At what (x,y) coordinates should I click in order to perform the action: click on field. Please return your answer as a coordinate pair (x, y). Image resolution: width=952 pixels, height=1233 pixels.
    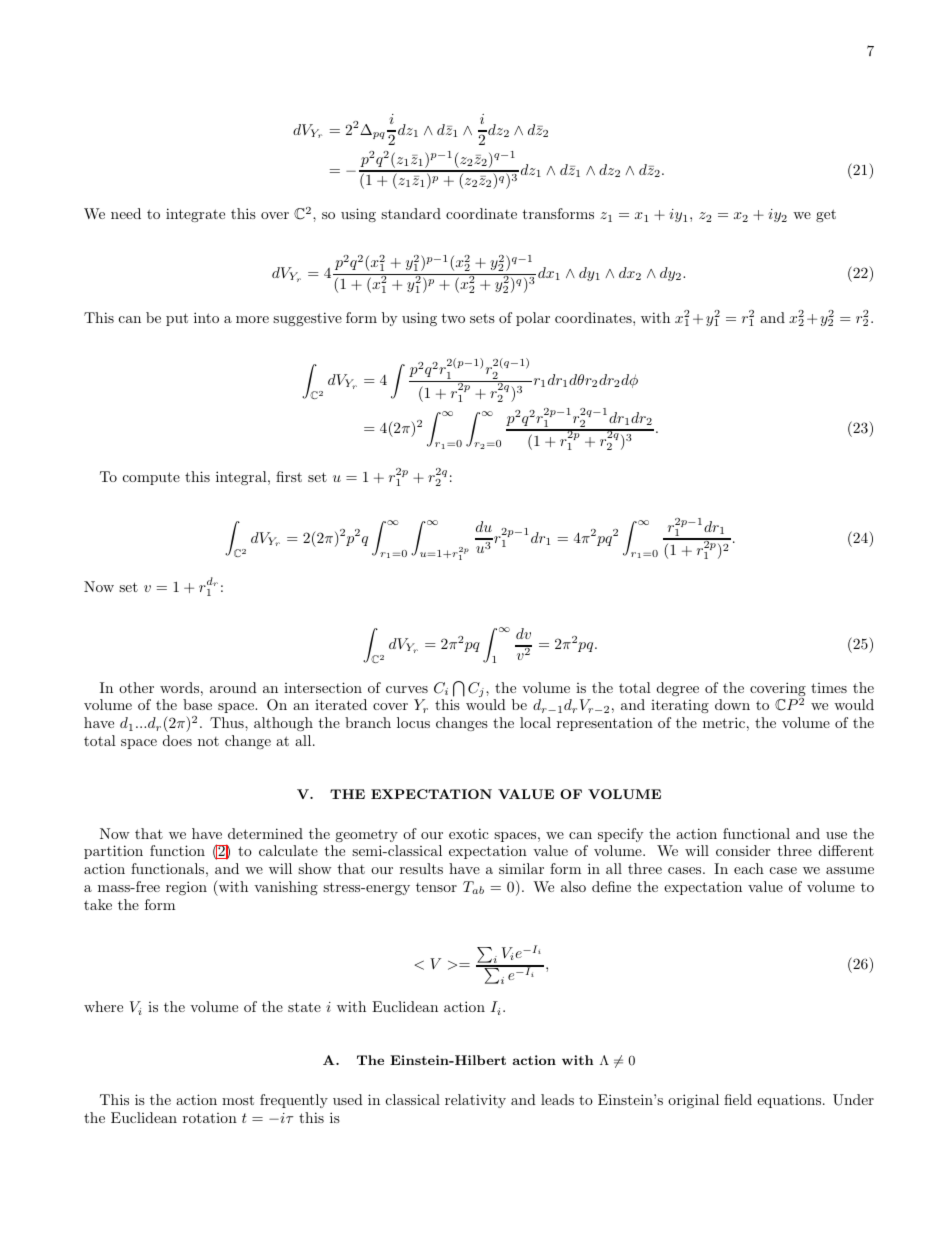
    Looking at the image, I should click on (738, 1099).
